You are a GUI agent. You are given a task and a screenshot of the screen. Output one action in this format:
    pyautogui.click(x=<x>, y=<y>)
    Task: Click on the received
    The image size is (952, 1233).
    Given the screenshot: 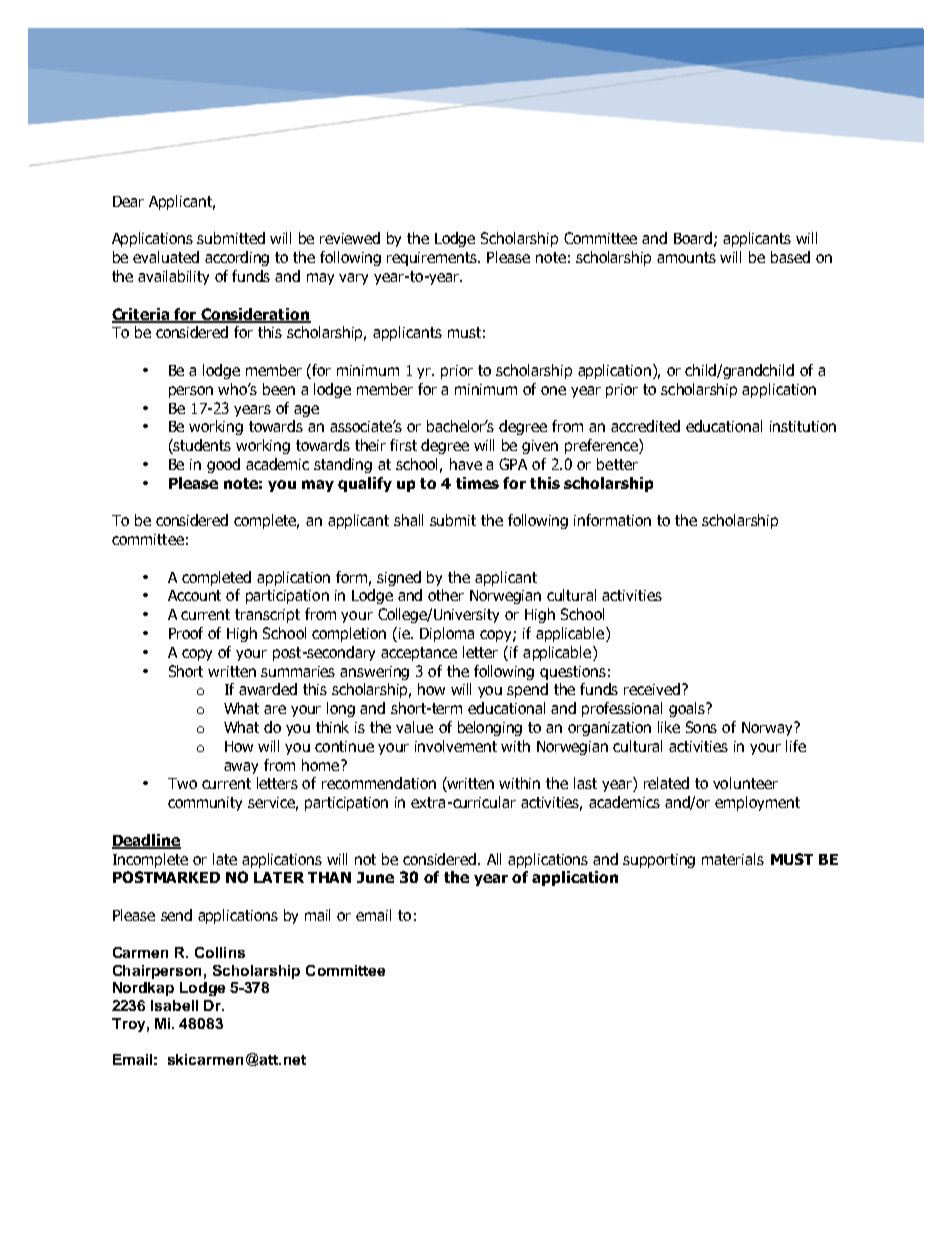 What is the action you would take?
    pyautogui.click(x=652, y=689)
